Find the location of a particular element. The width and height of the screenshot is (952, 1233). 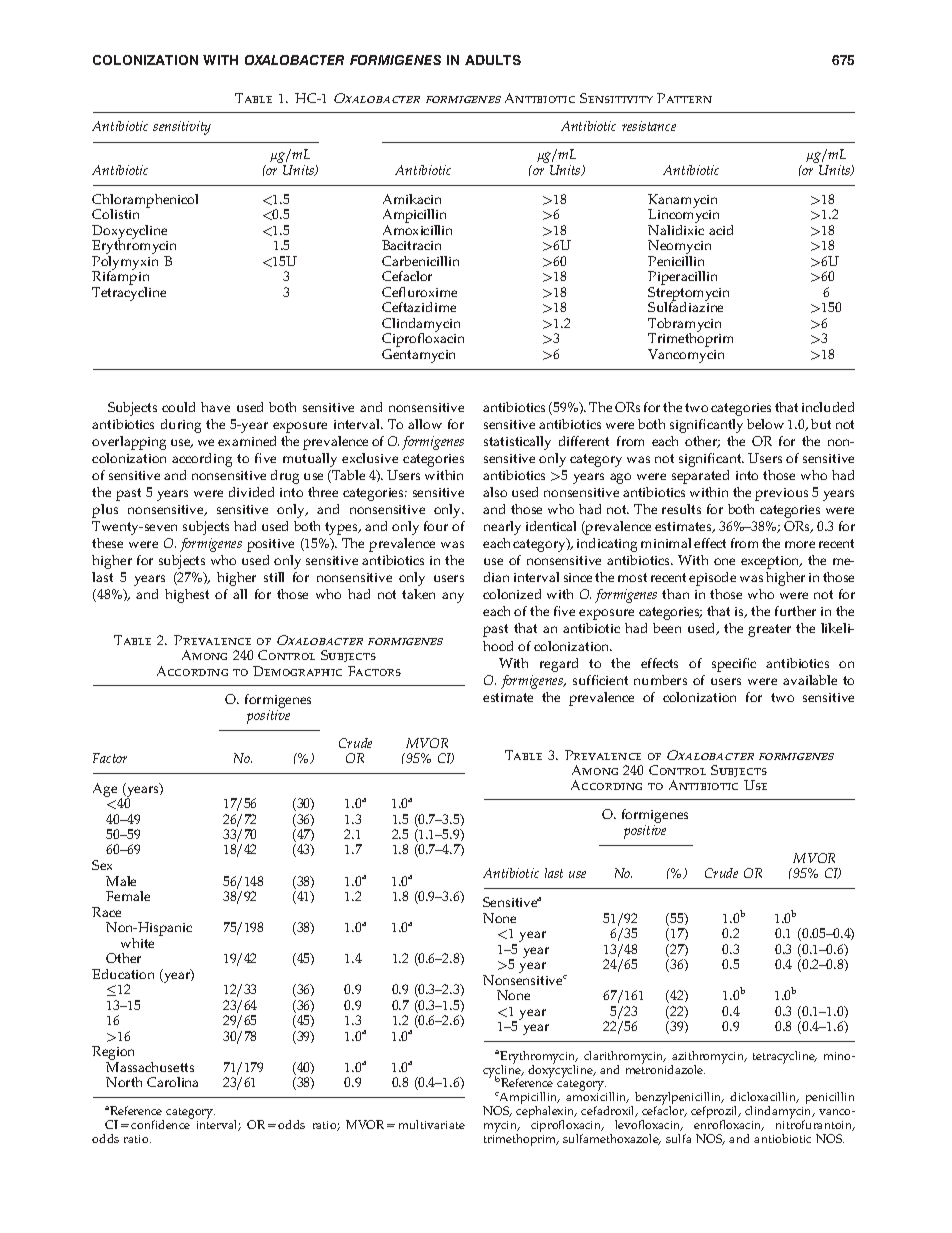

Age is located at coordinates (105, 790).
